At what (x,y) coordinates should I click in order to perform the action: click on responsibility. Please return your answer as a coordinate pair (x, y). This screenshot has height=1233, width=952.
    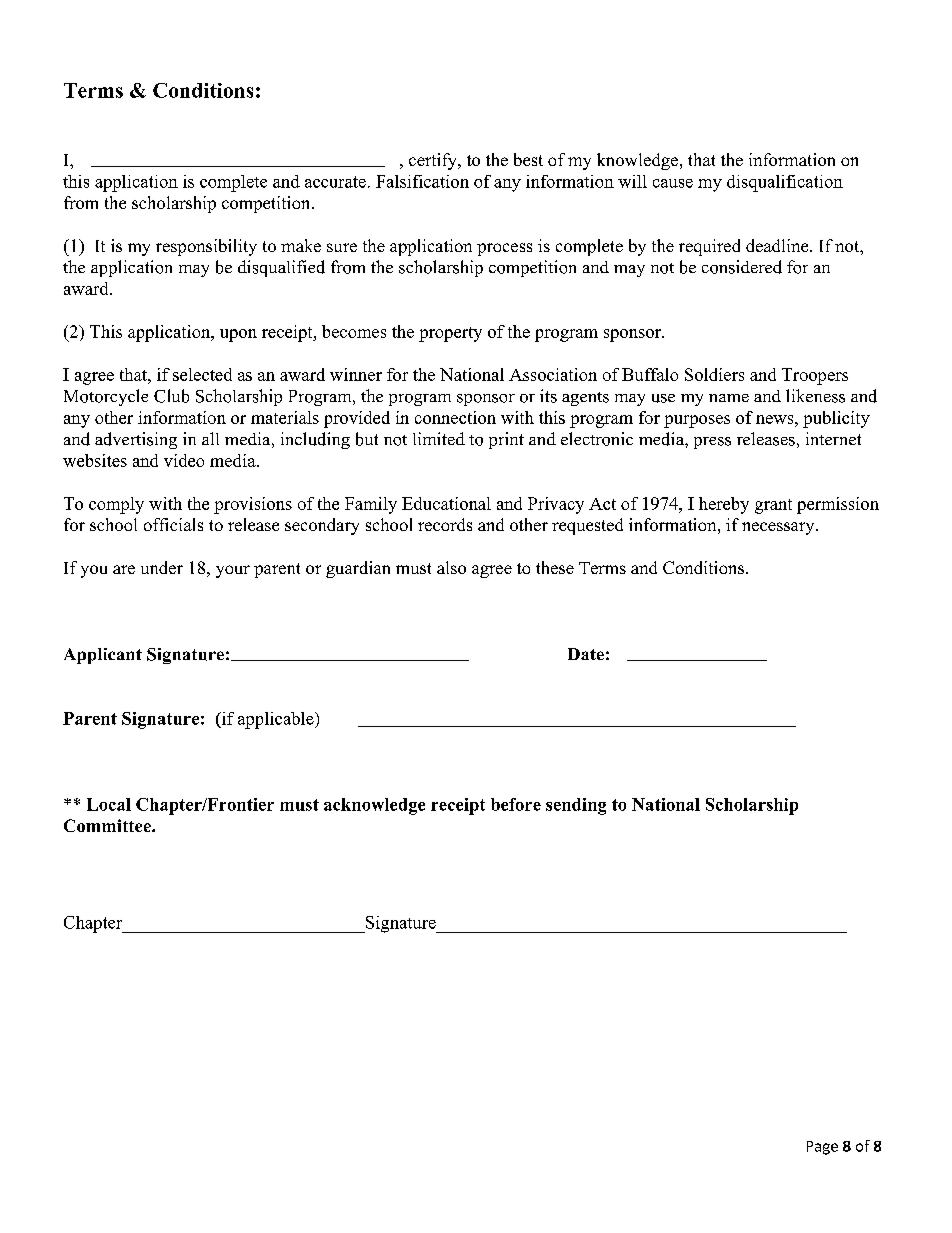
    Looking at the image, I should click on (206, 247).
